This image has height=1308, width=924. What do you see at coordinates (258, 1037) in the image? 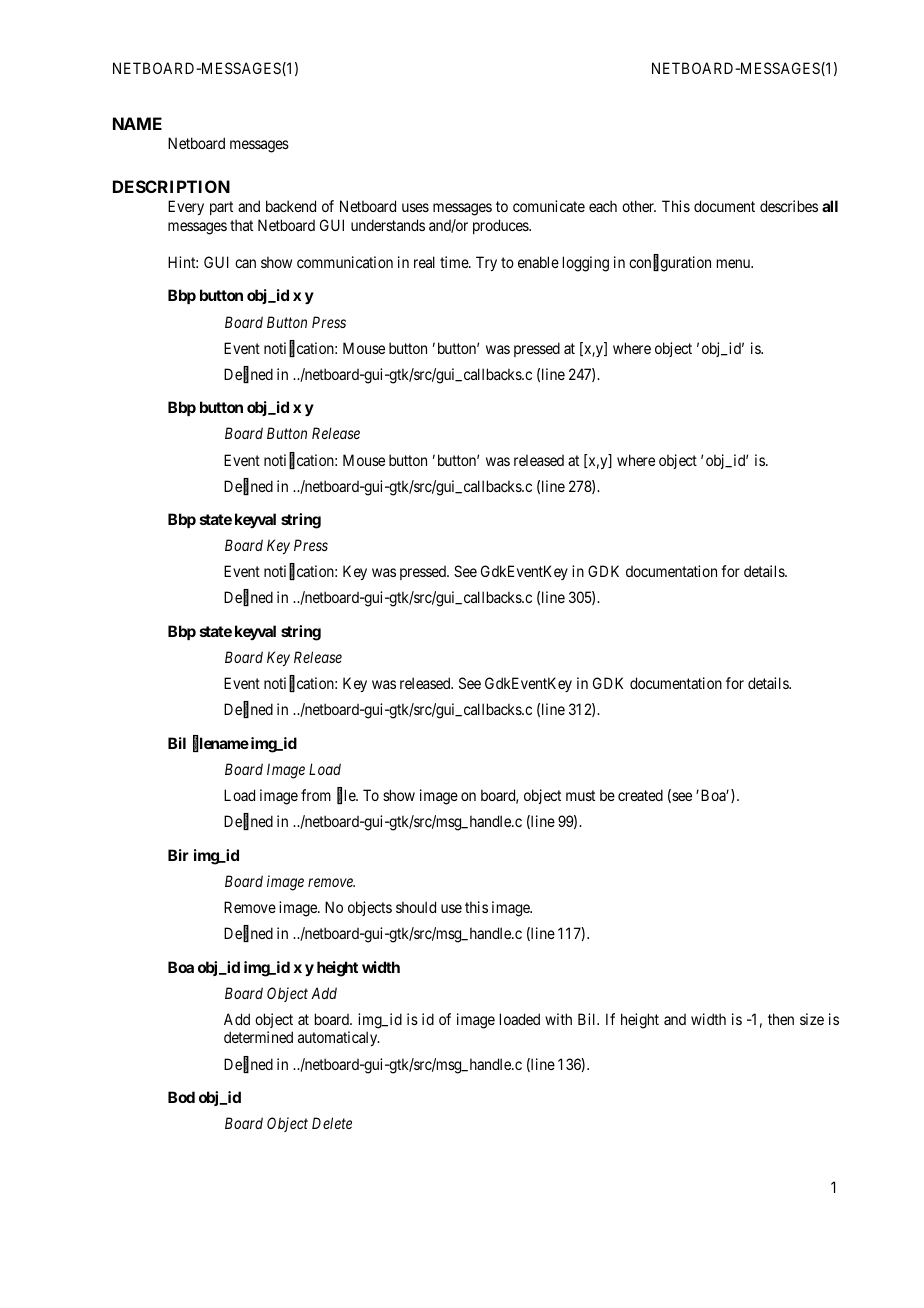
I see `determined` at bounding box center [258, 1037].
